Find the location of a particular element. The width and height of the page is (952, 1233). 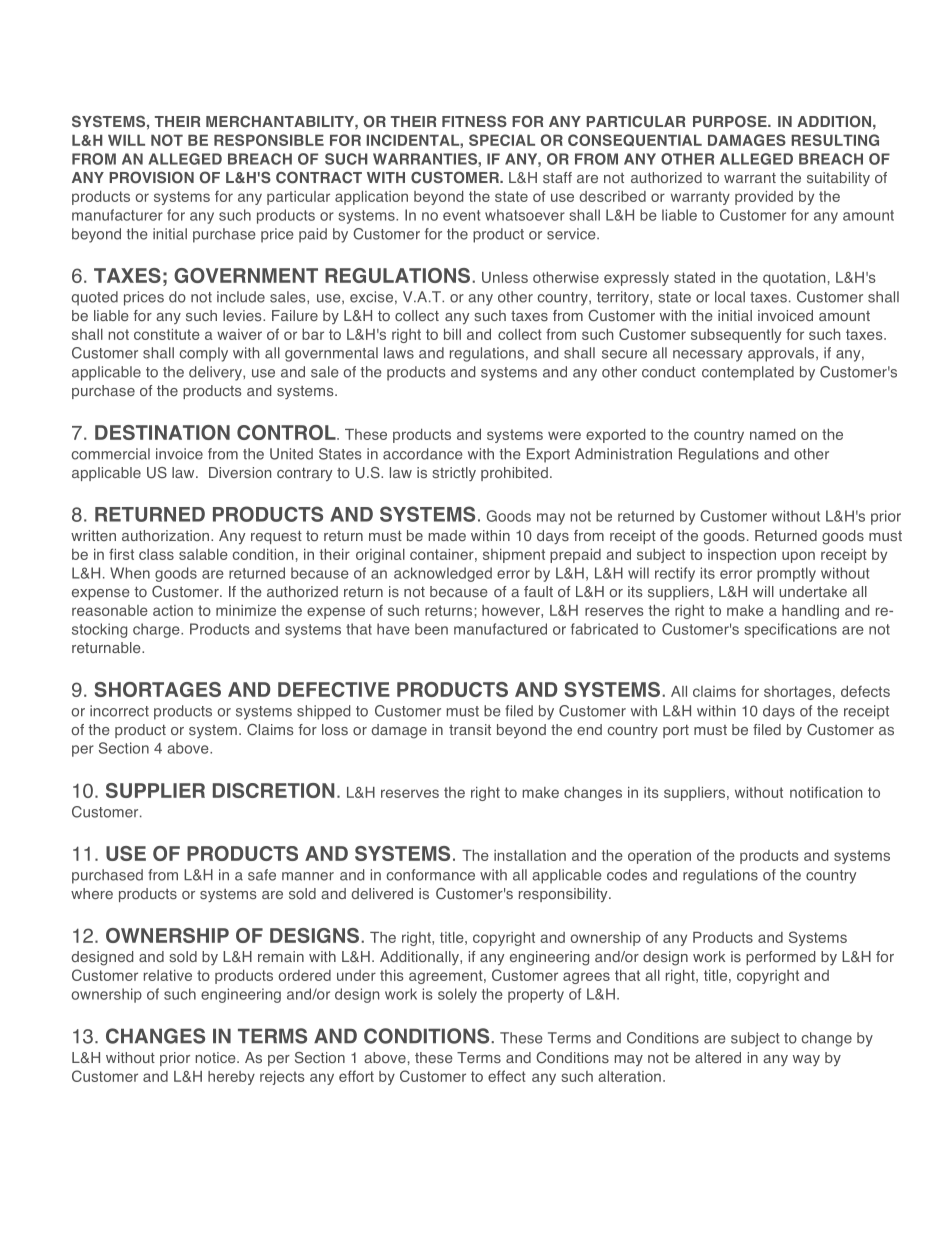

notice is located at coordinates (217, 1057).
